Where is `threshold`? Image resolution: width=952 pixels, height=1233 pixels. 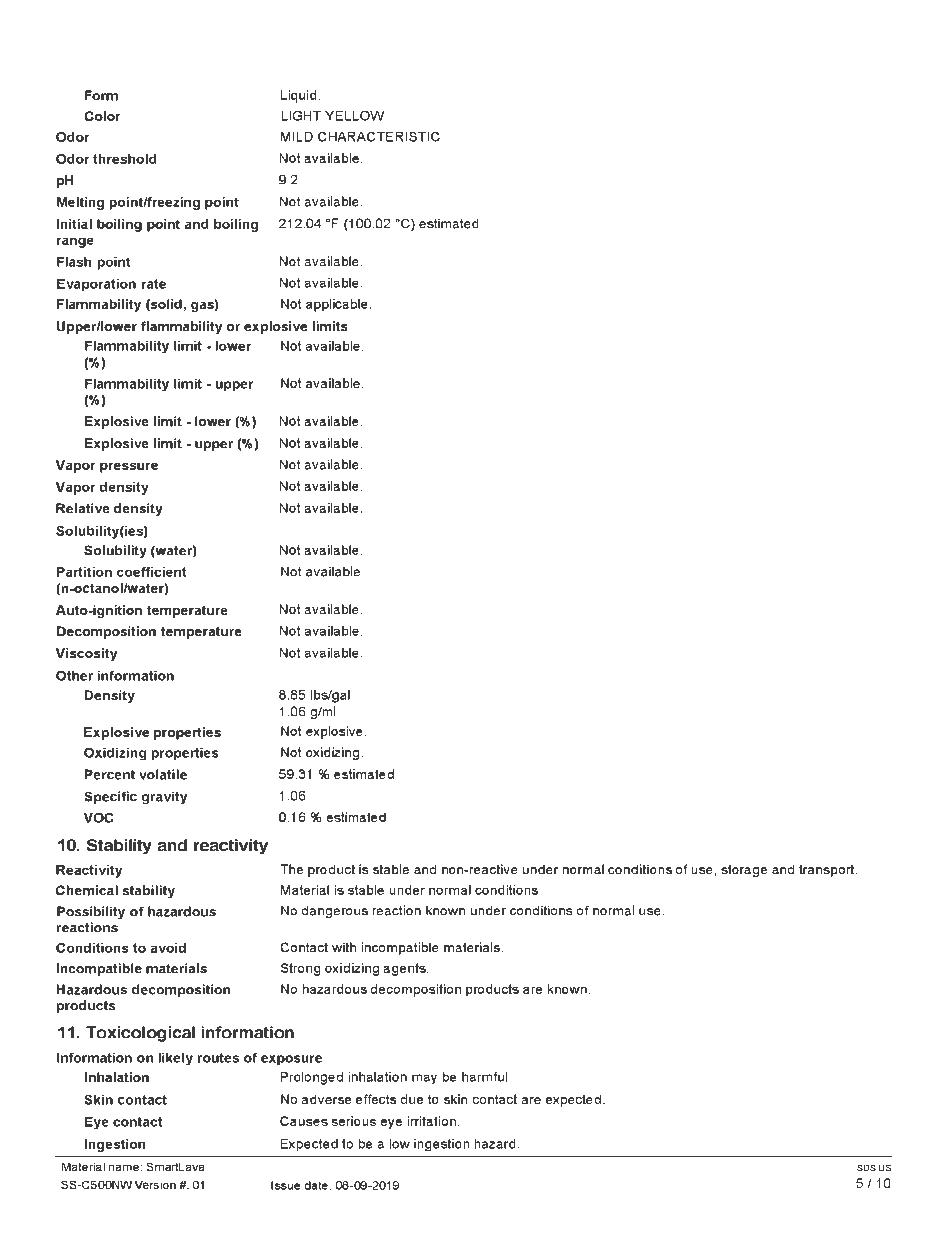
threshold is located at coordinates (124, 159).
